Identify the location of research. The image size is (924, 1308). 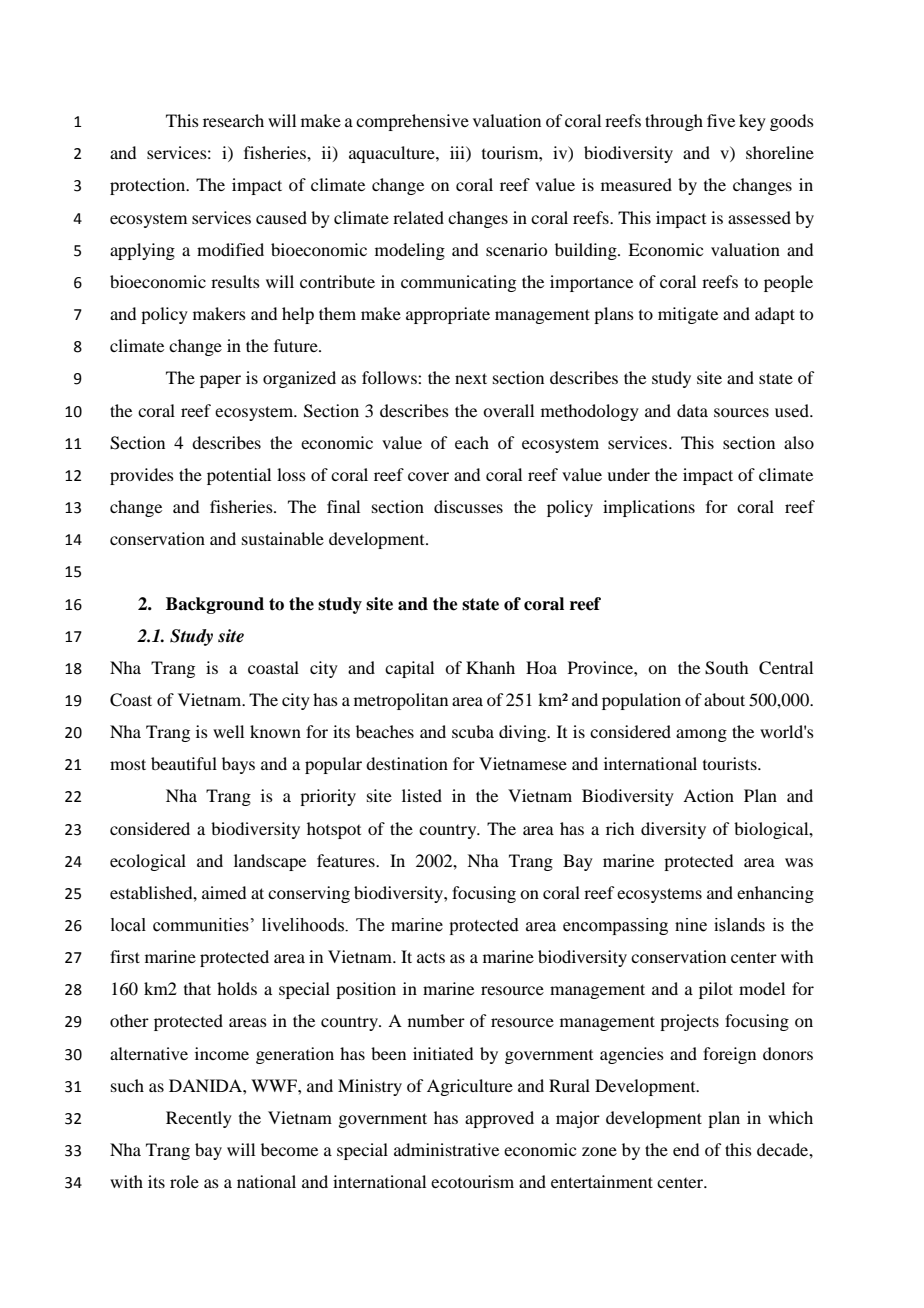
(233, 120).
